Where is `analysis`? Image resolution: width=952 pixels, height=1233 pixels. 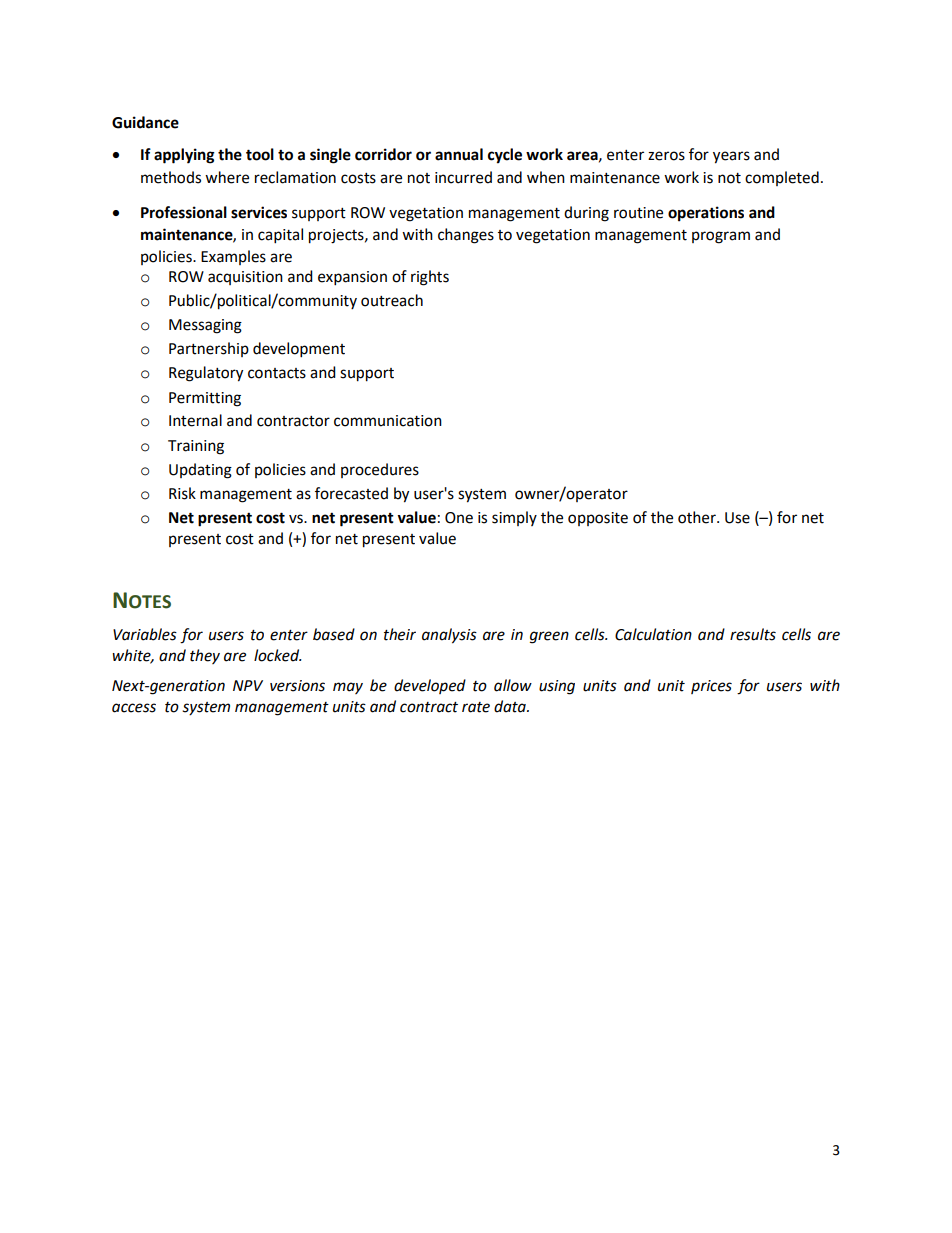
analysis is located at coordinates (449, 636).
